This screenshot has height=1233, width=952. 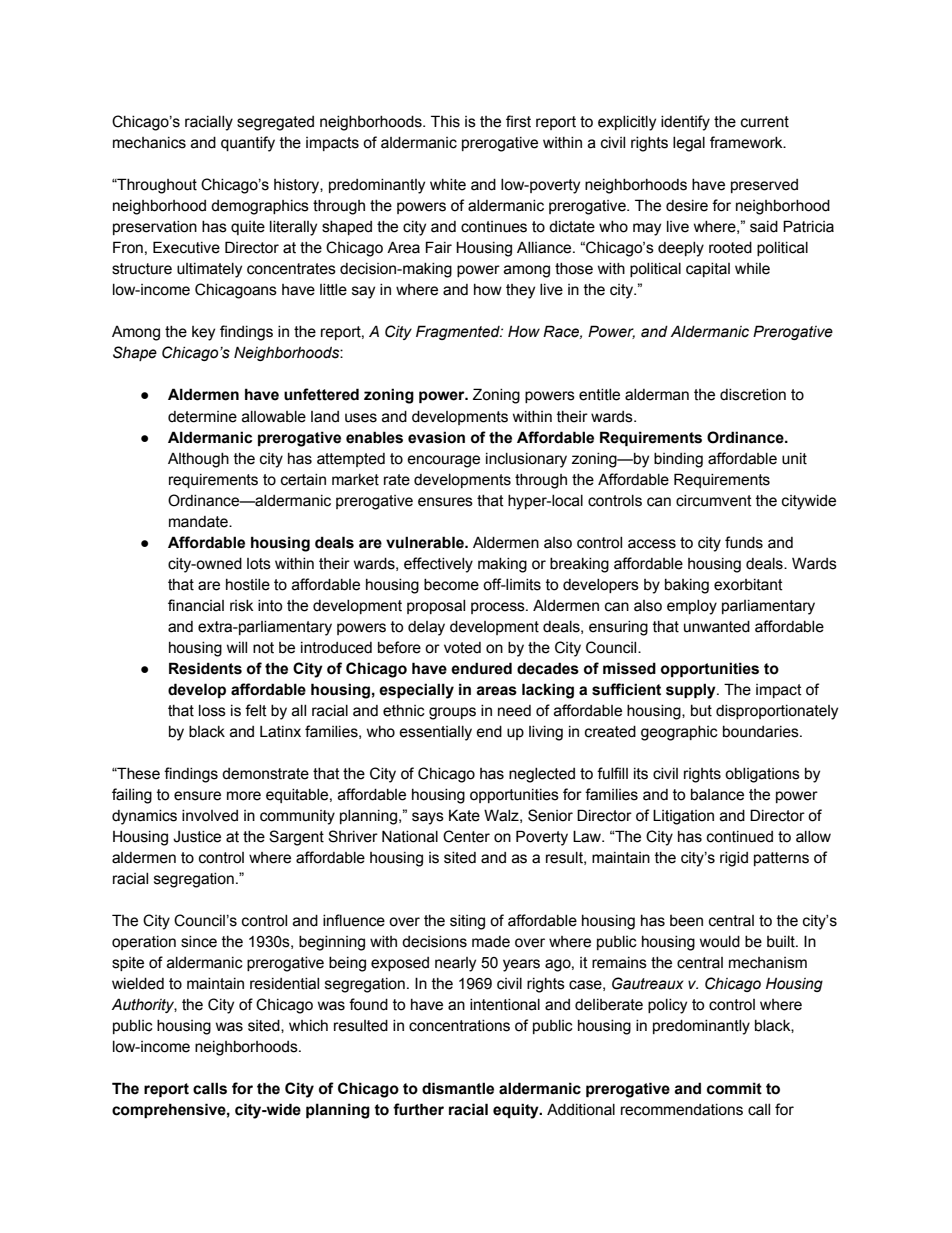 What do you see at coordinates (144, 1005) in the screenshot?
I see `Authority` at bounding box center [144, 1005].
